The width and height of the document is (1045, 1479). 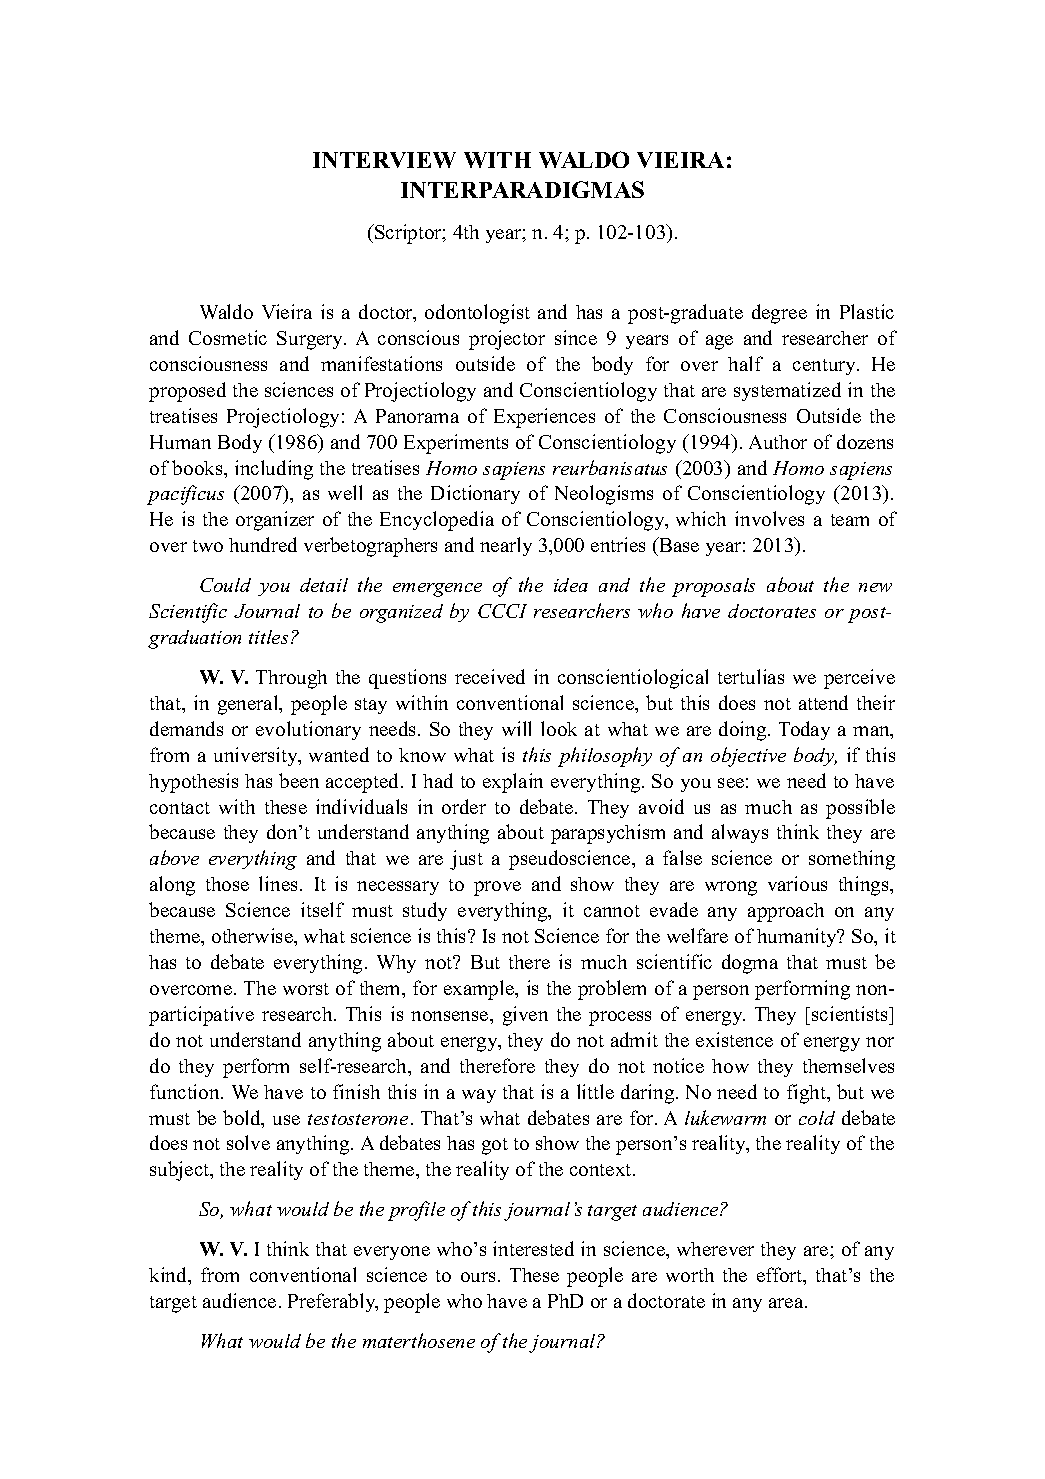 I want to click on since, so click(x=576, y=337).
